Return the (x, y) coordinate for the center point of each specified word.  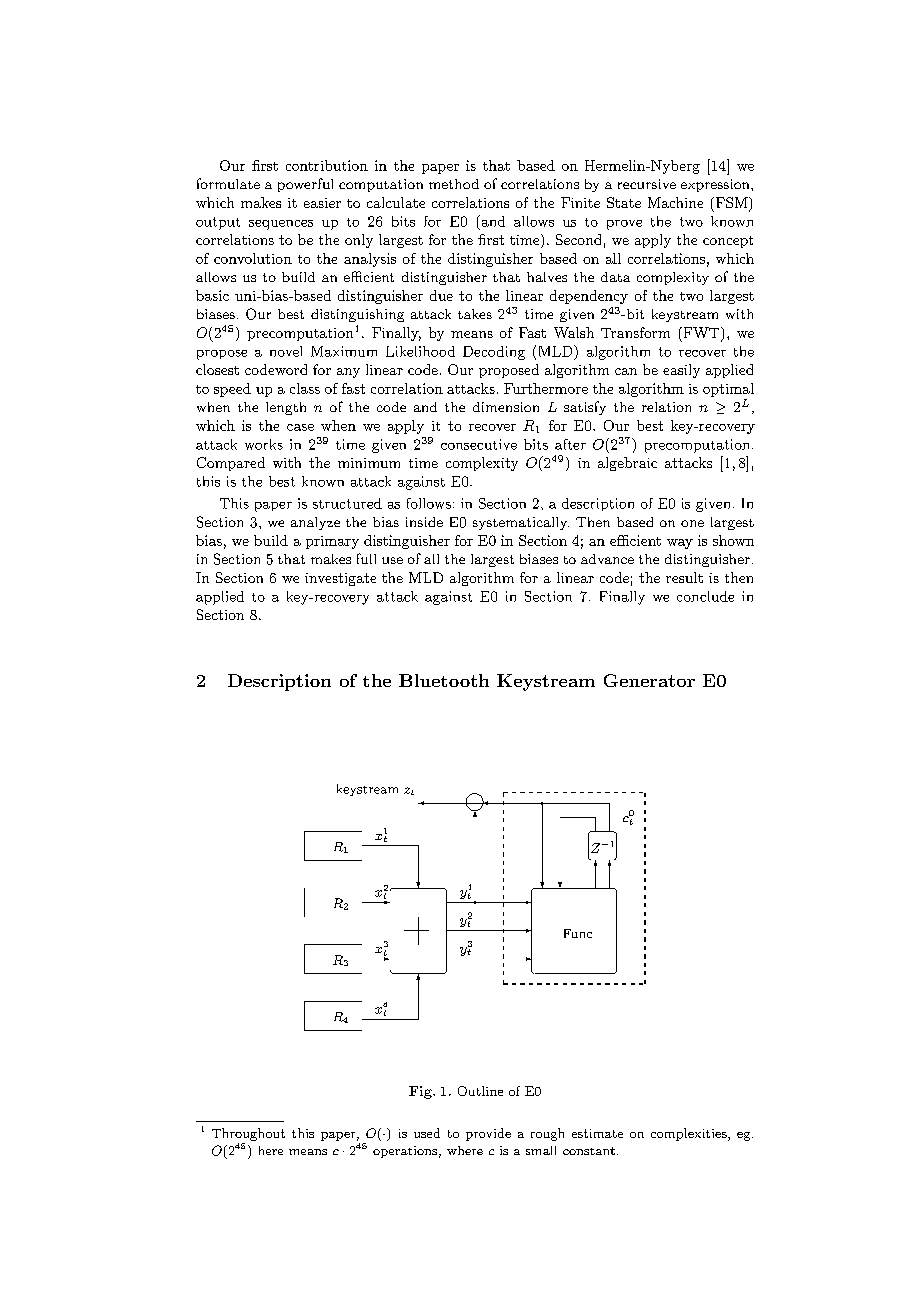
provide (488, 1134)
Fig (421, 1092)
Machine (675, 202)
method (454, 184)
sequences (281, 225)
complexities (690, 1134)
